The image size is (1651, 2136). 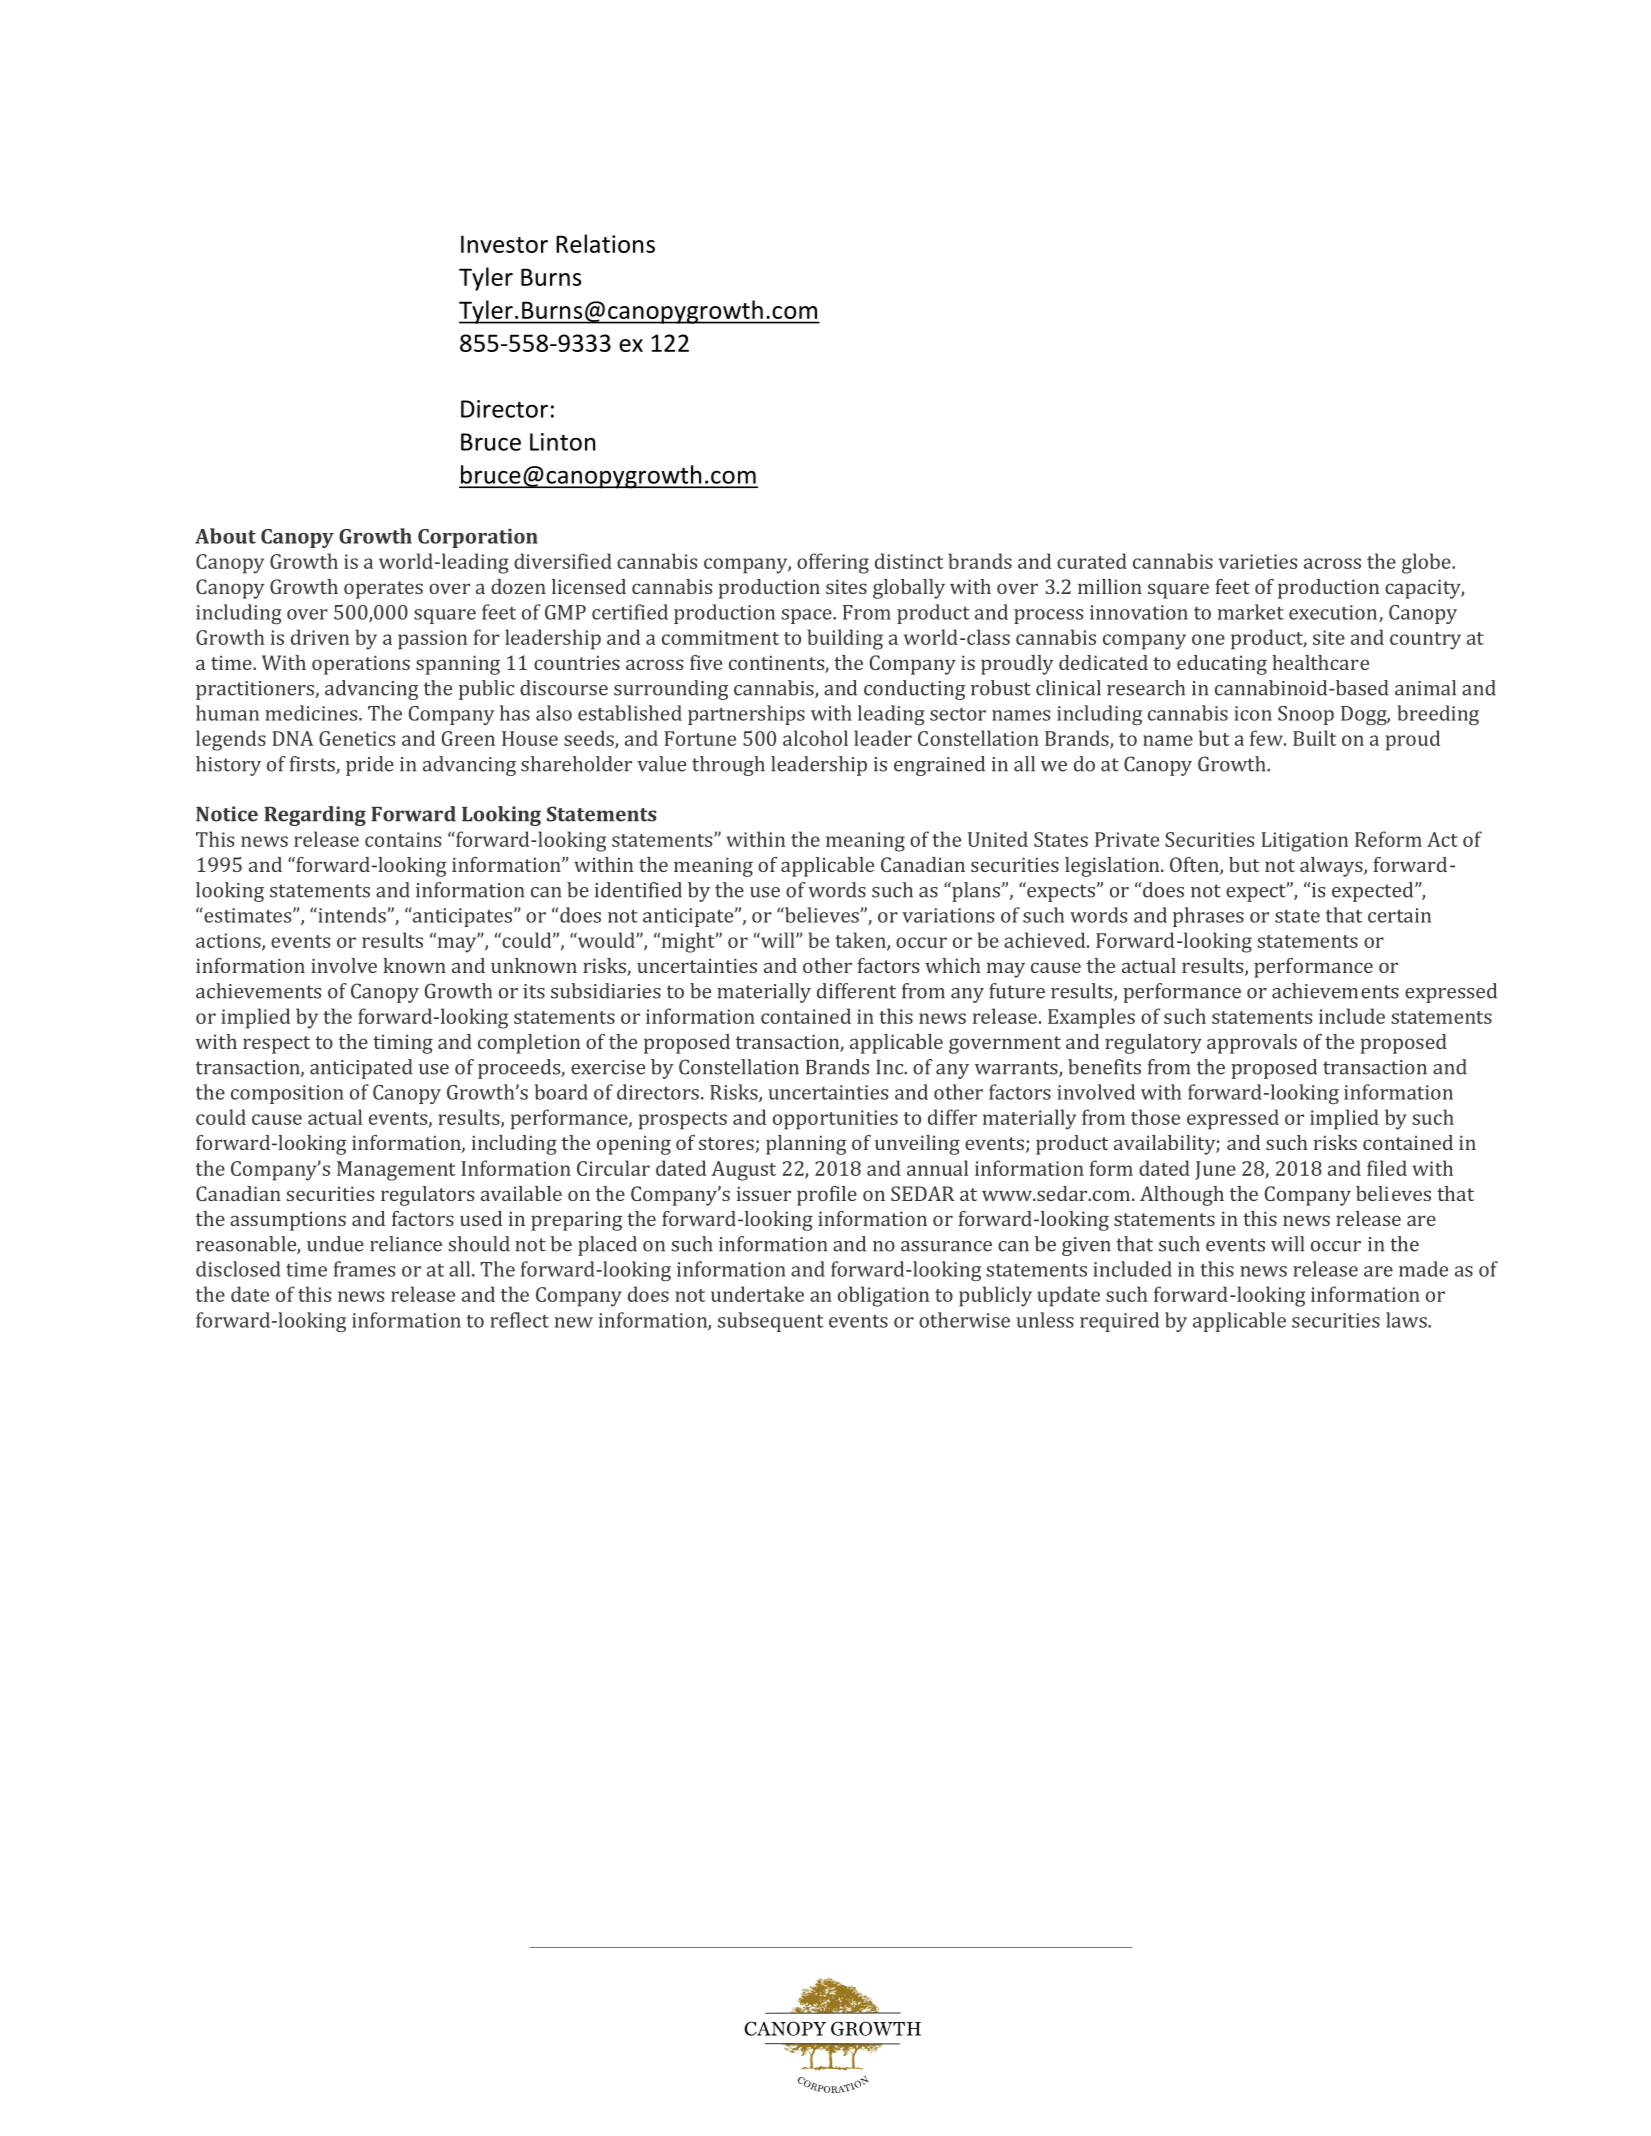 What do you see at coordinates (807, 616) in the image?
I see `space` at bounding box center [807, 616].
